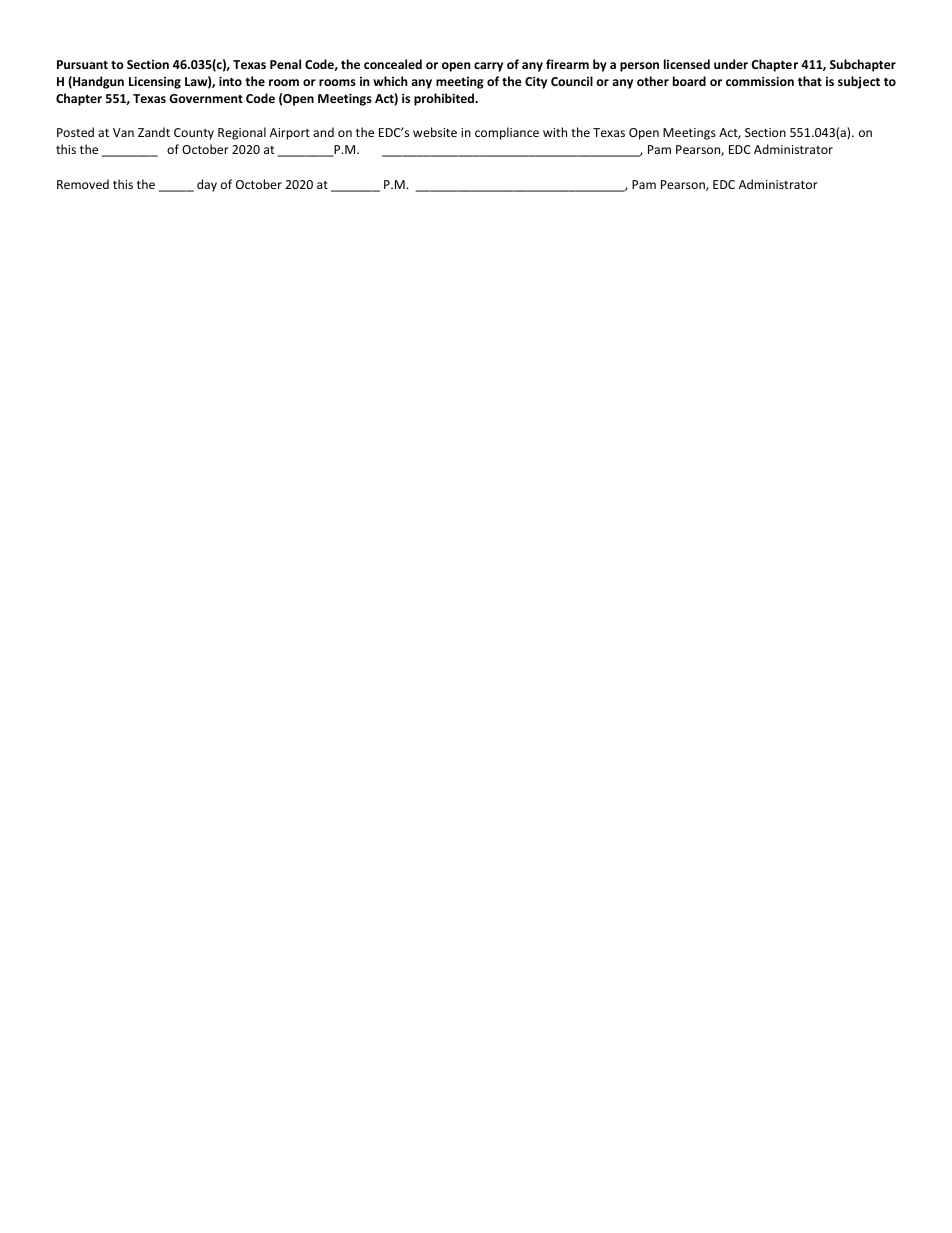  Describe the element at coordinates (82, 64) in the screenshot. I see `Pursuant` at that location.
